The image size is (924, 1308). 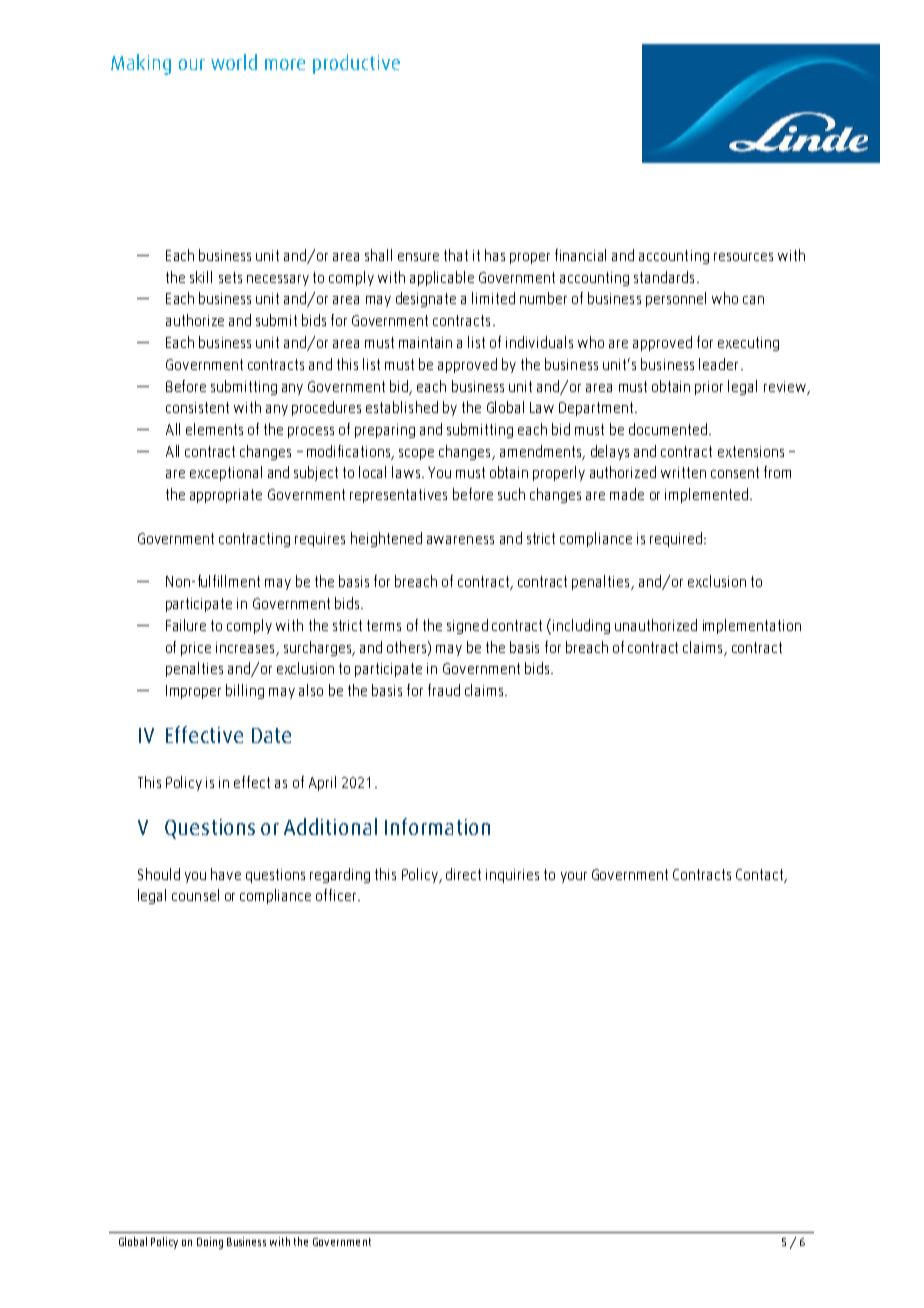 I want to click on have, so click(x=226, y=874).
